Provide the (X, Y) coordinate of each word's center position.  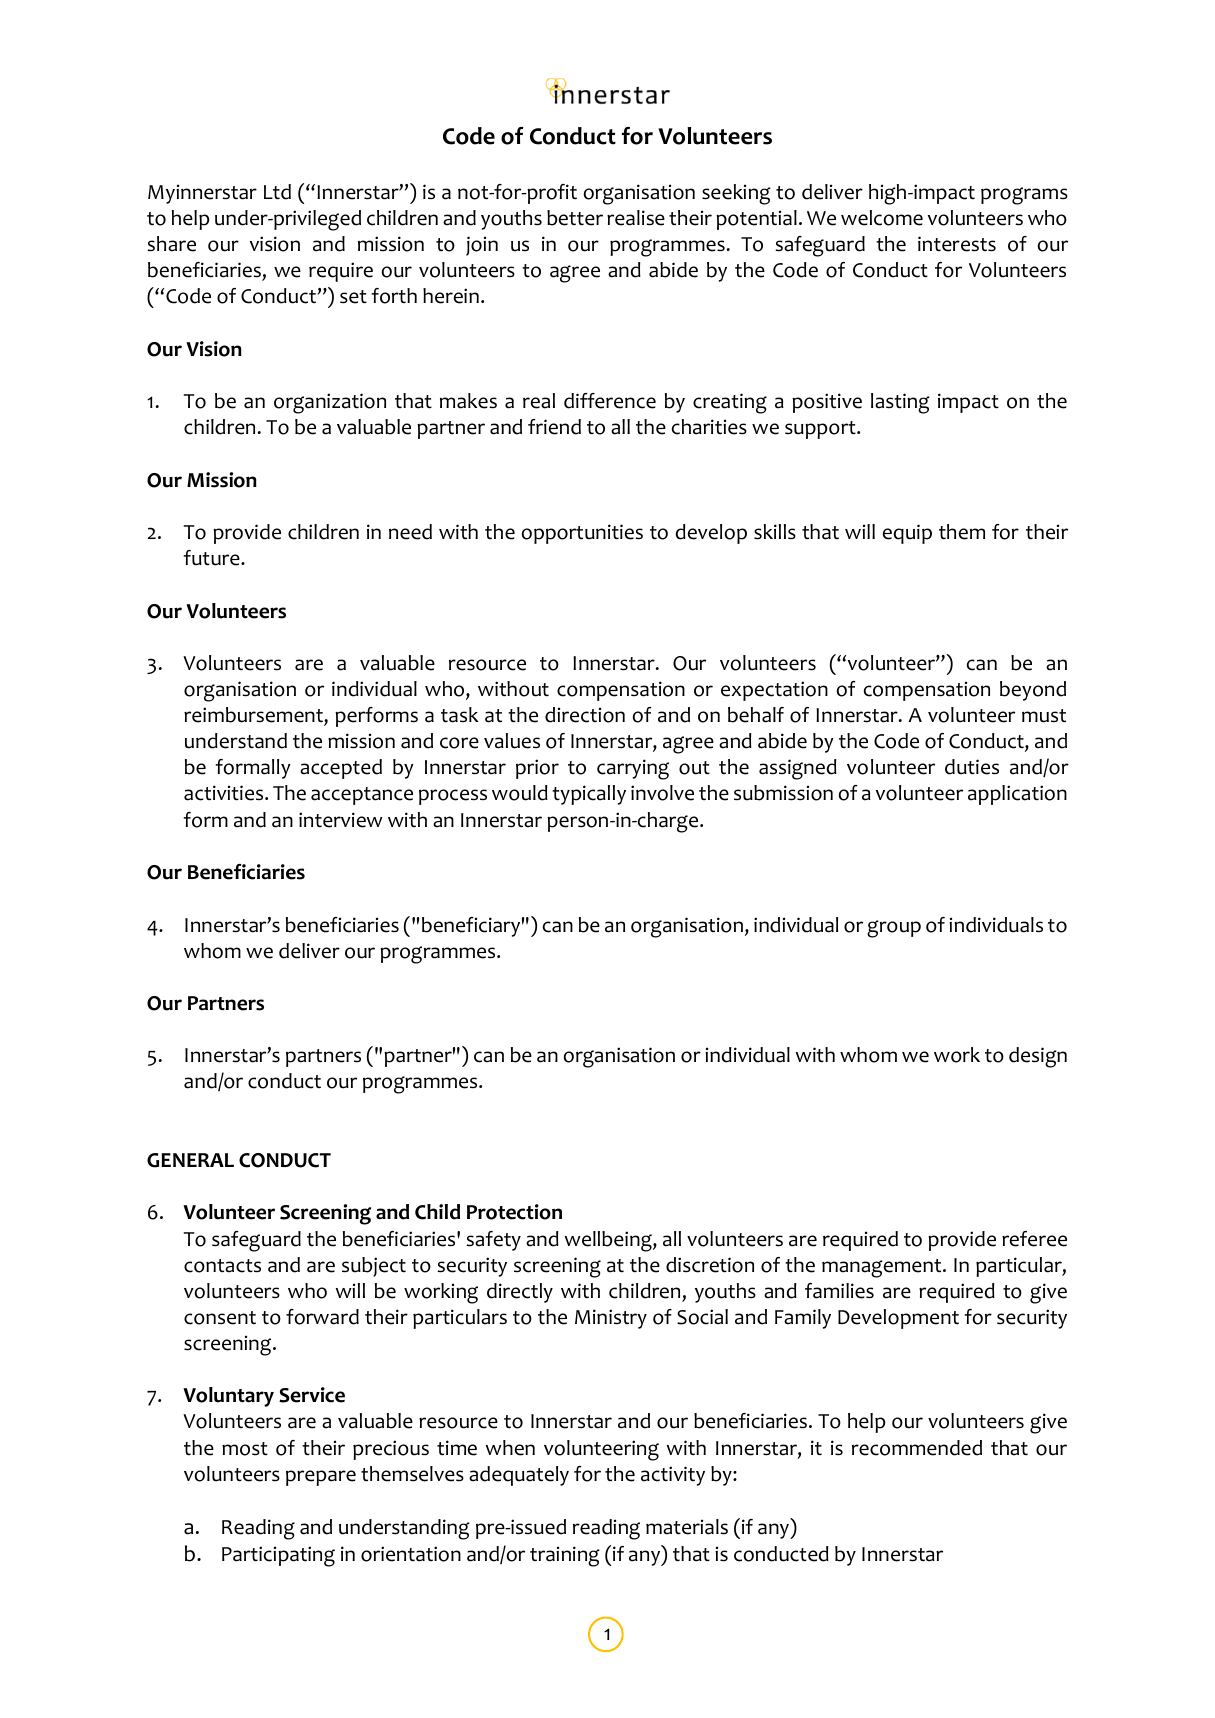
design (1038, 1057)
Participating (278, 1556)
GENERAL (190, 1160)
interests (957, 244)
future (213, 558)
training (565, 1556)
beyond (1033, 691)
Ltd (277, 192)
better (575, 218)
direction (585, 715)
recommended (917, 1448)
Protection (514, 1212)
